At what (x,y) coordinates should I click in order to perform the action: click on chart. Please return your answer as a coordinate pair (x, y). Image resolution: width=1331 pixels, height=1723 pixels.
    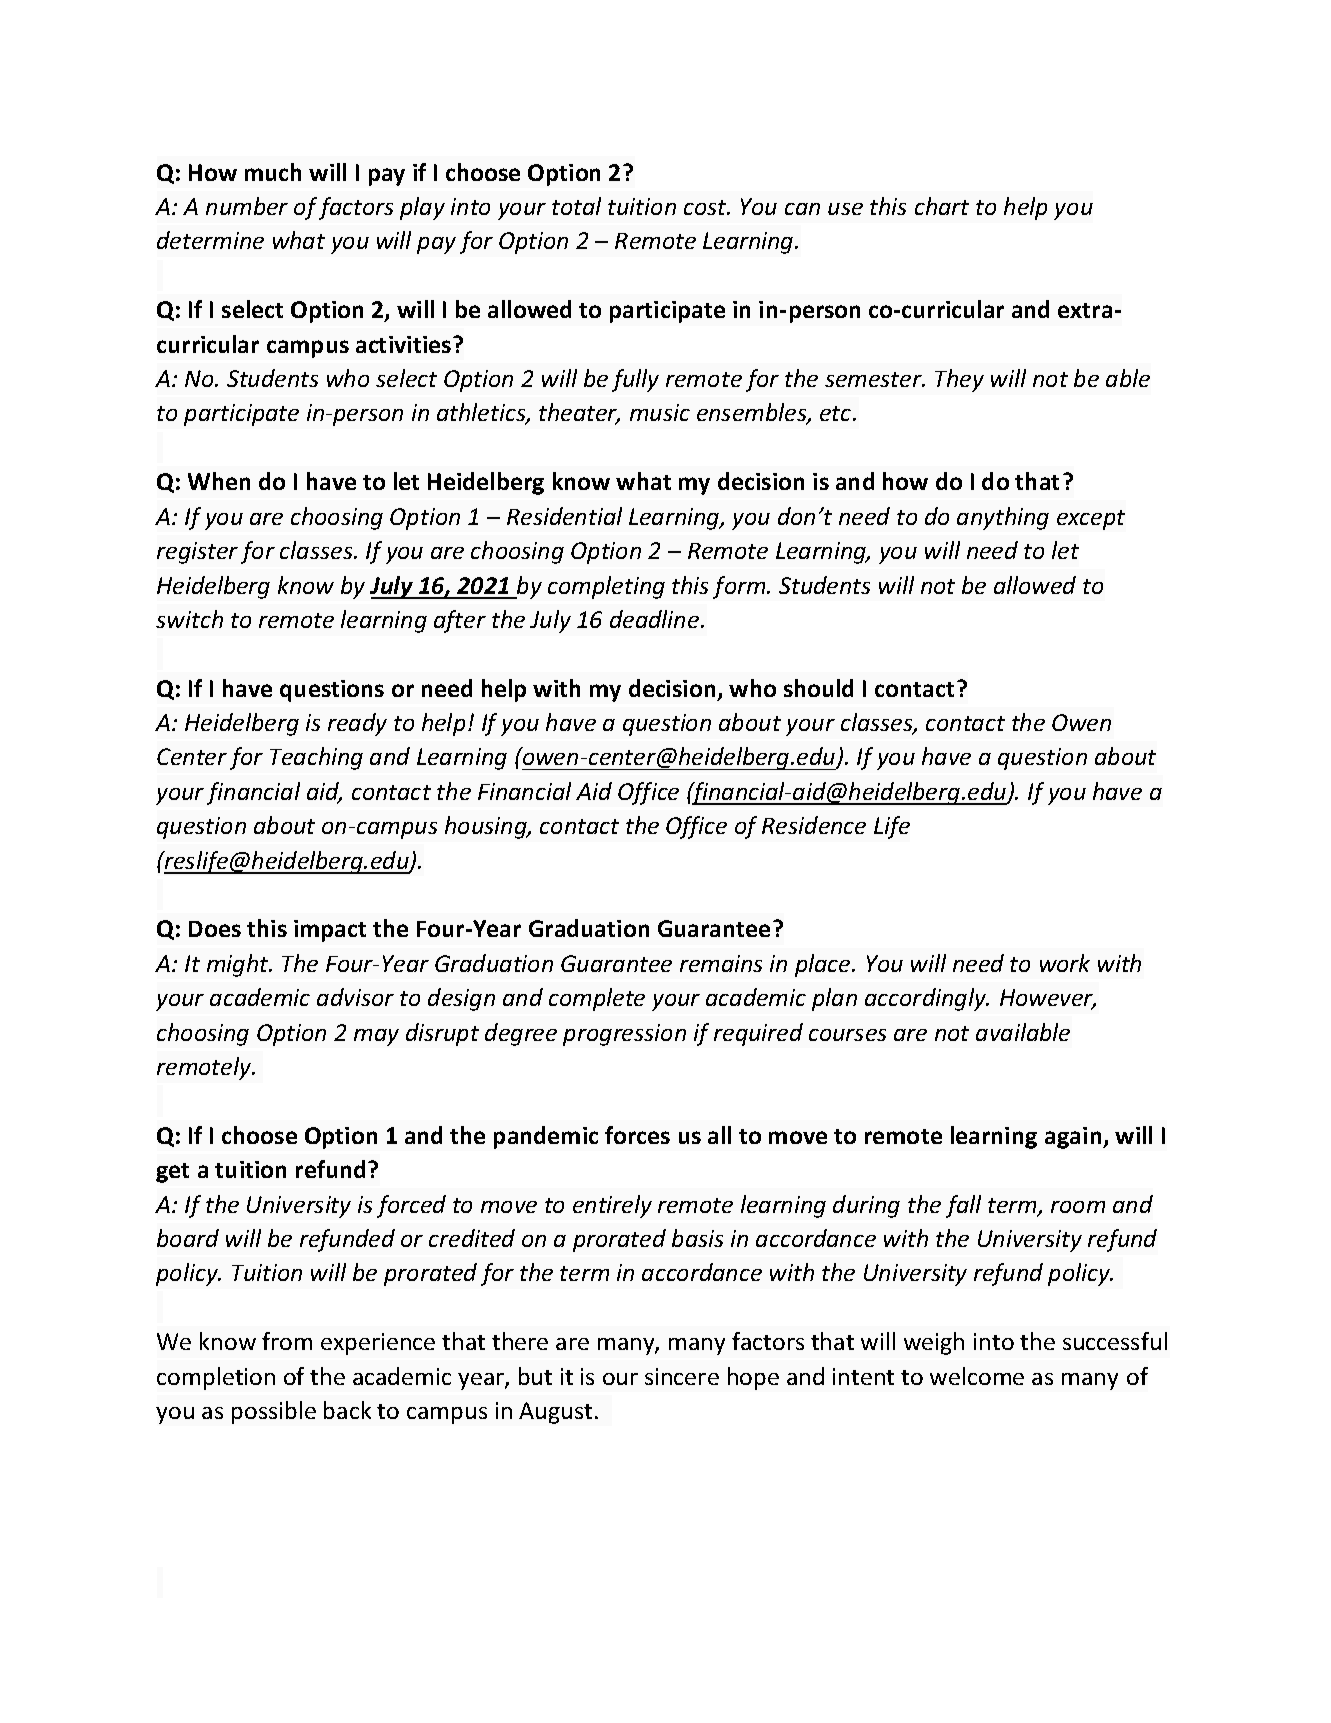
    Looking at the image, I should click on (942, 206).
